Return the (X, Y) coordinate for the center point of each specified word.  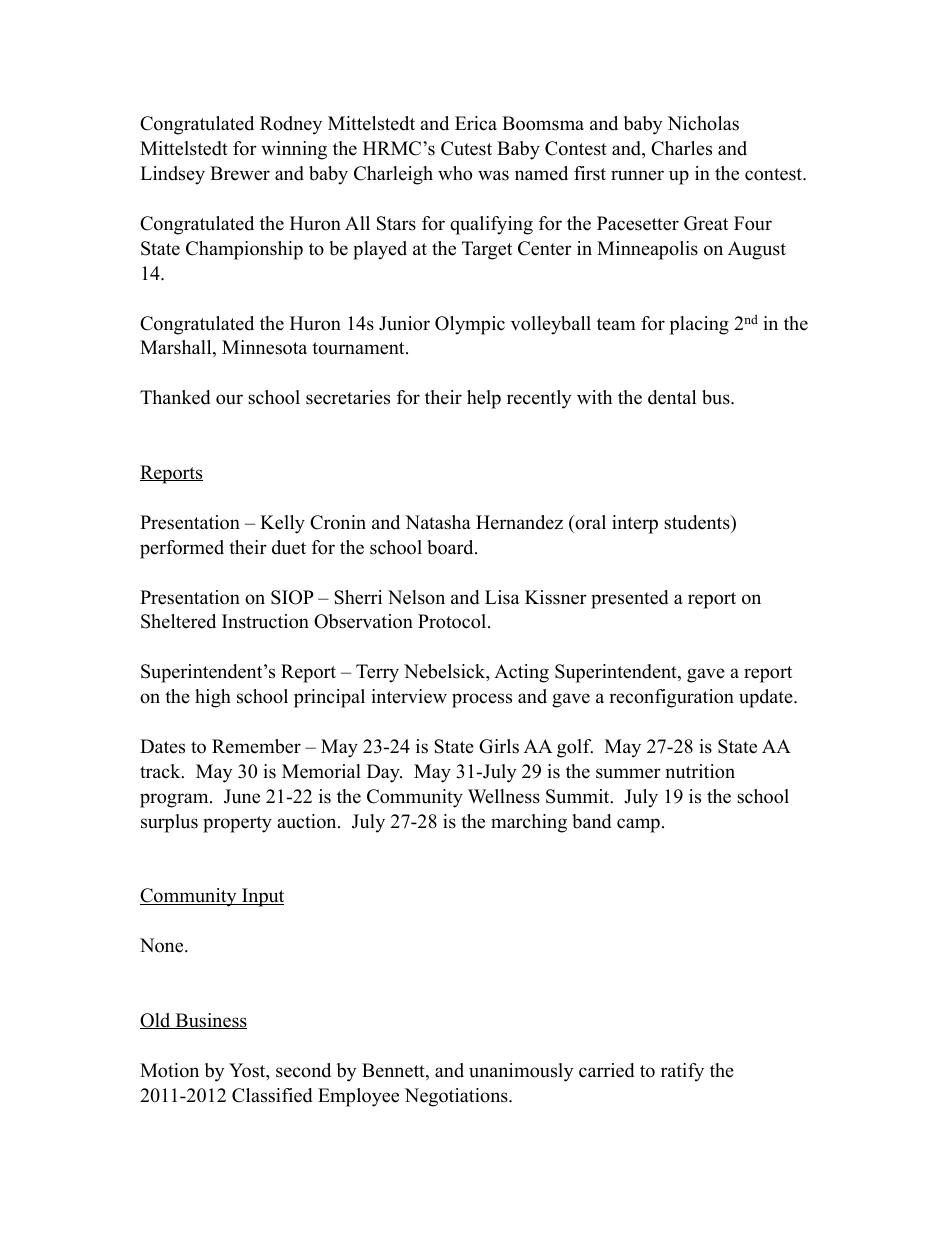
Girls (499, 746)
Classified (272, 1095)
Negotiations (457, 1097)
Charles (681, 148)
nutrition (700, 771)
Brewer (240, 173)
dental (672, 397)
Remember (256, 746)
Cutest (466, 148)
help (484, 399)
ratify (682, 1072)
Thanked (175, 397)
